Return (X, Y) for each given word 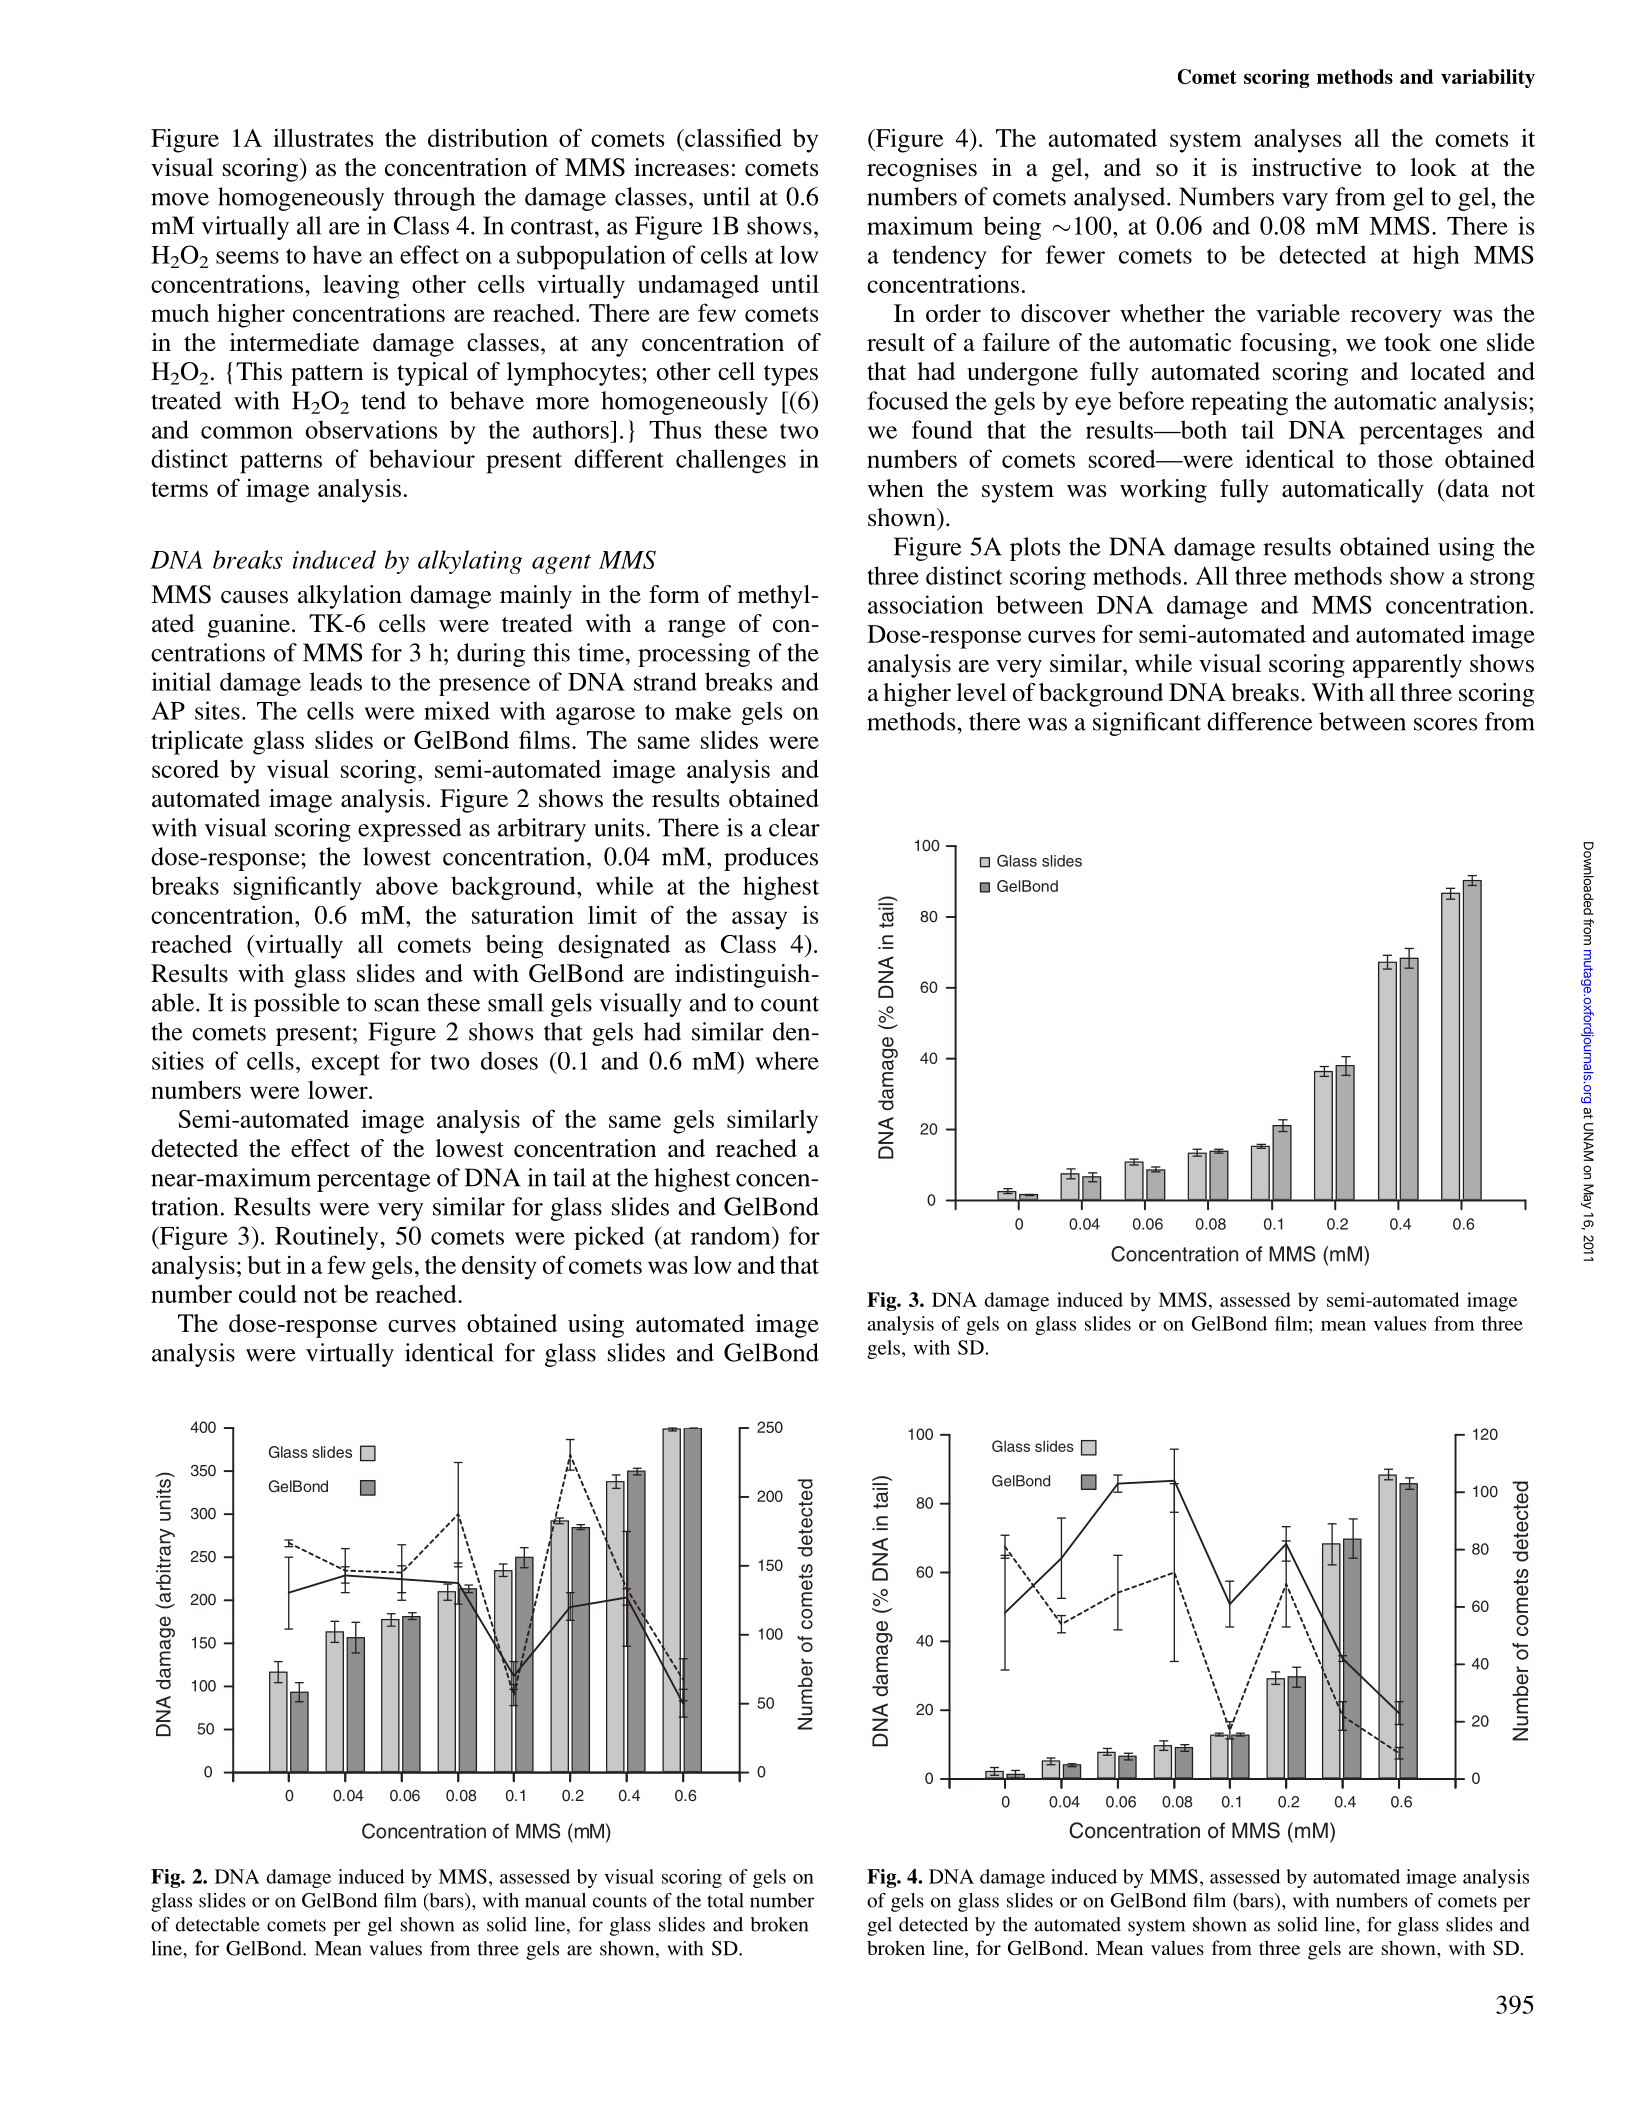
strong (1502, 579)
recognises (922, 170)
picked (609, 1238)
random (732, 1235)
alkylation (350, 597)
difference (1259, 721)
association (926, 604)
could (268, 1294)
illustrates (323, 137)
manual (555, 1900)
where (787, 1060)
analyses (1297, 141)
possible (297, 1005)
